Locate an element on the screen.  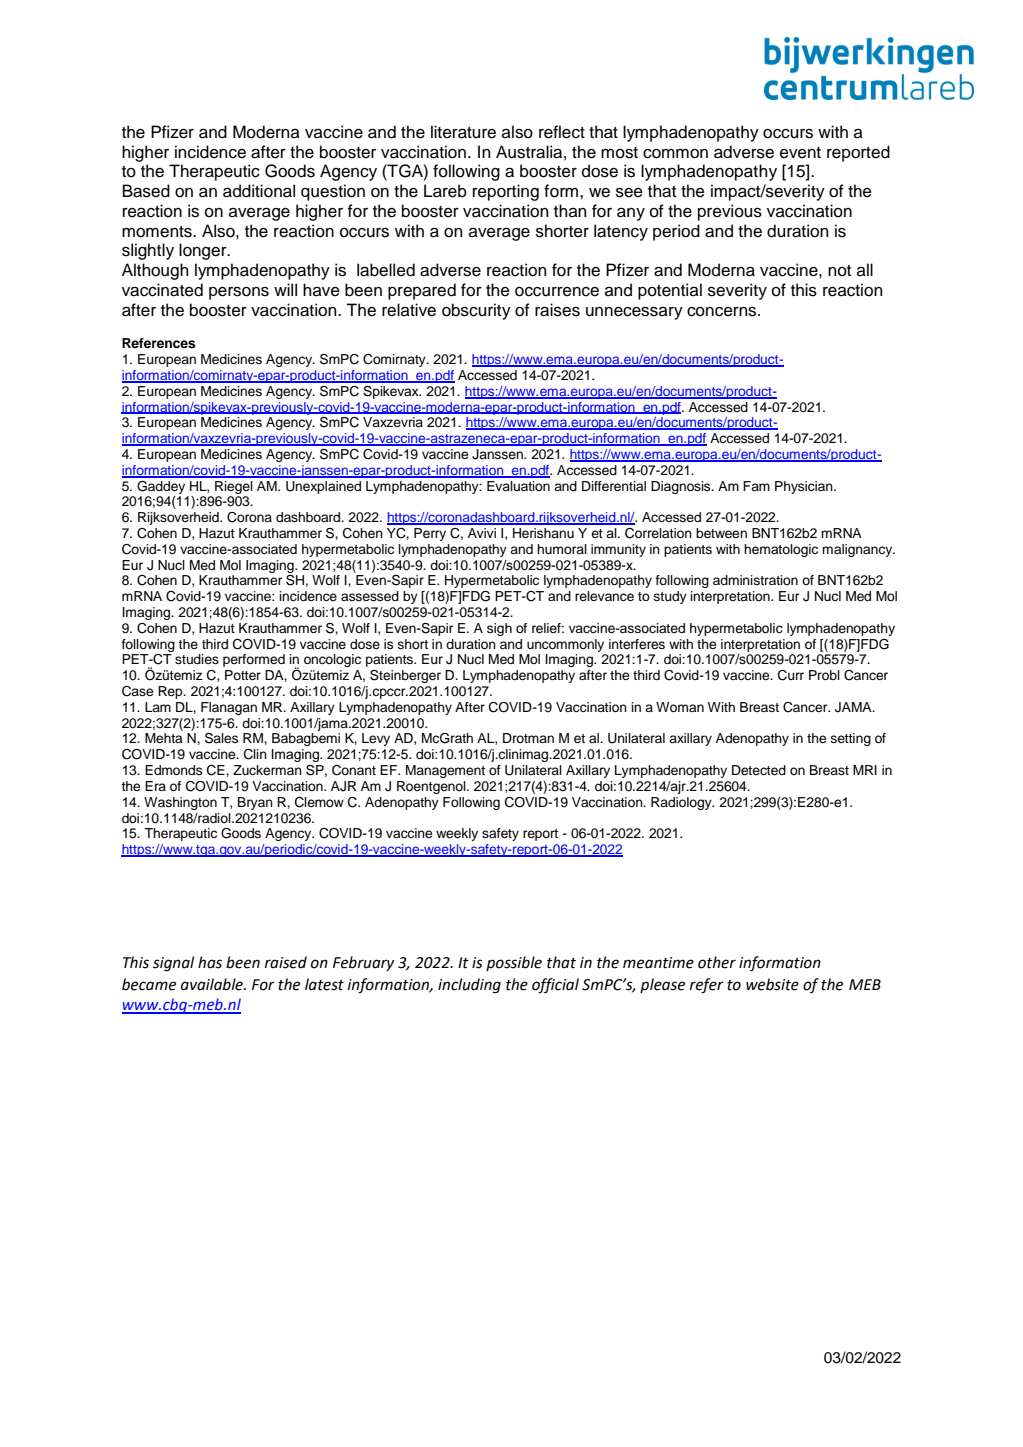
Flanagan is located at coordinates (229, 708).
